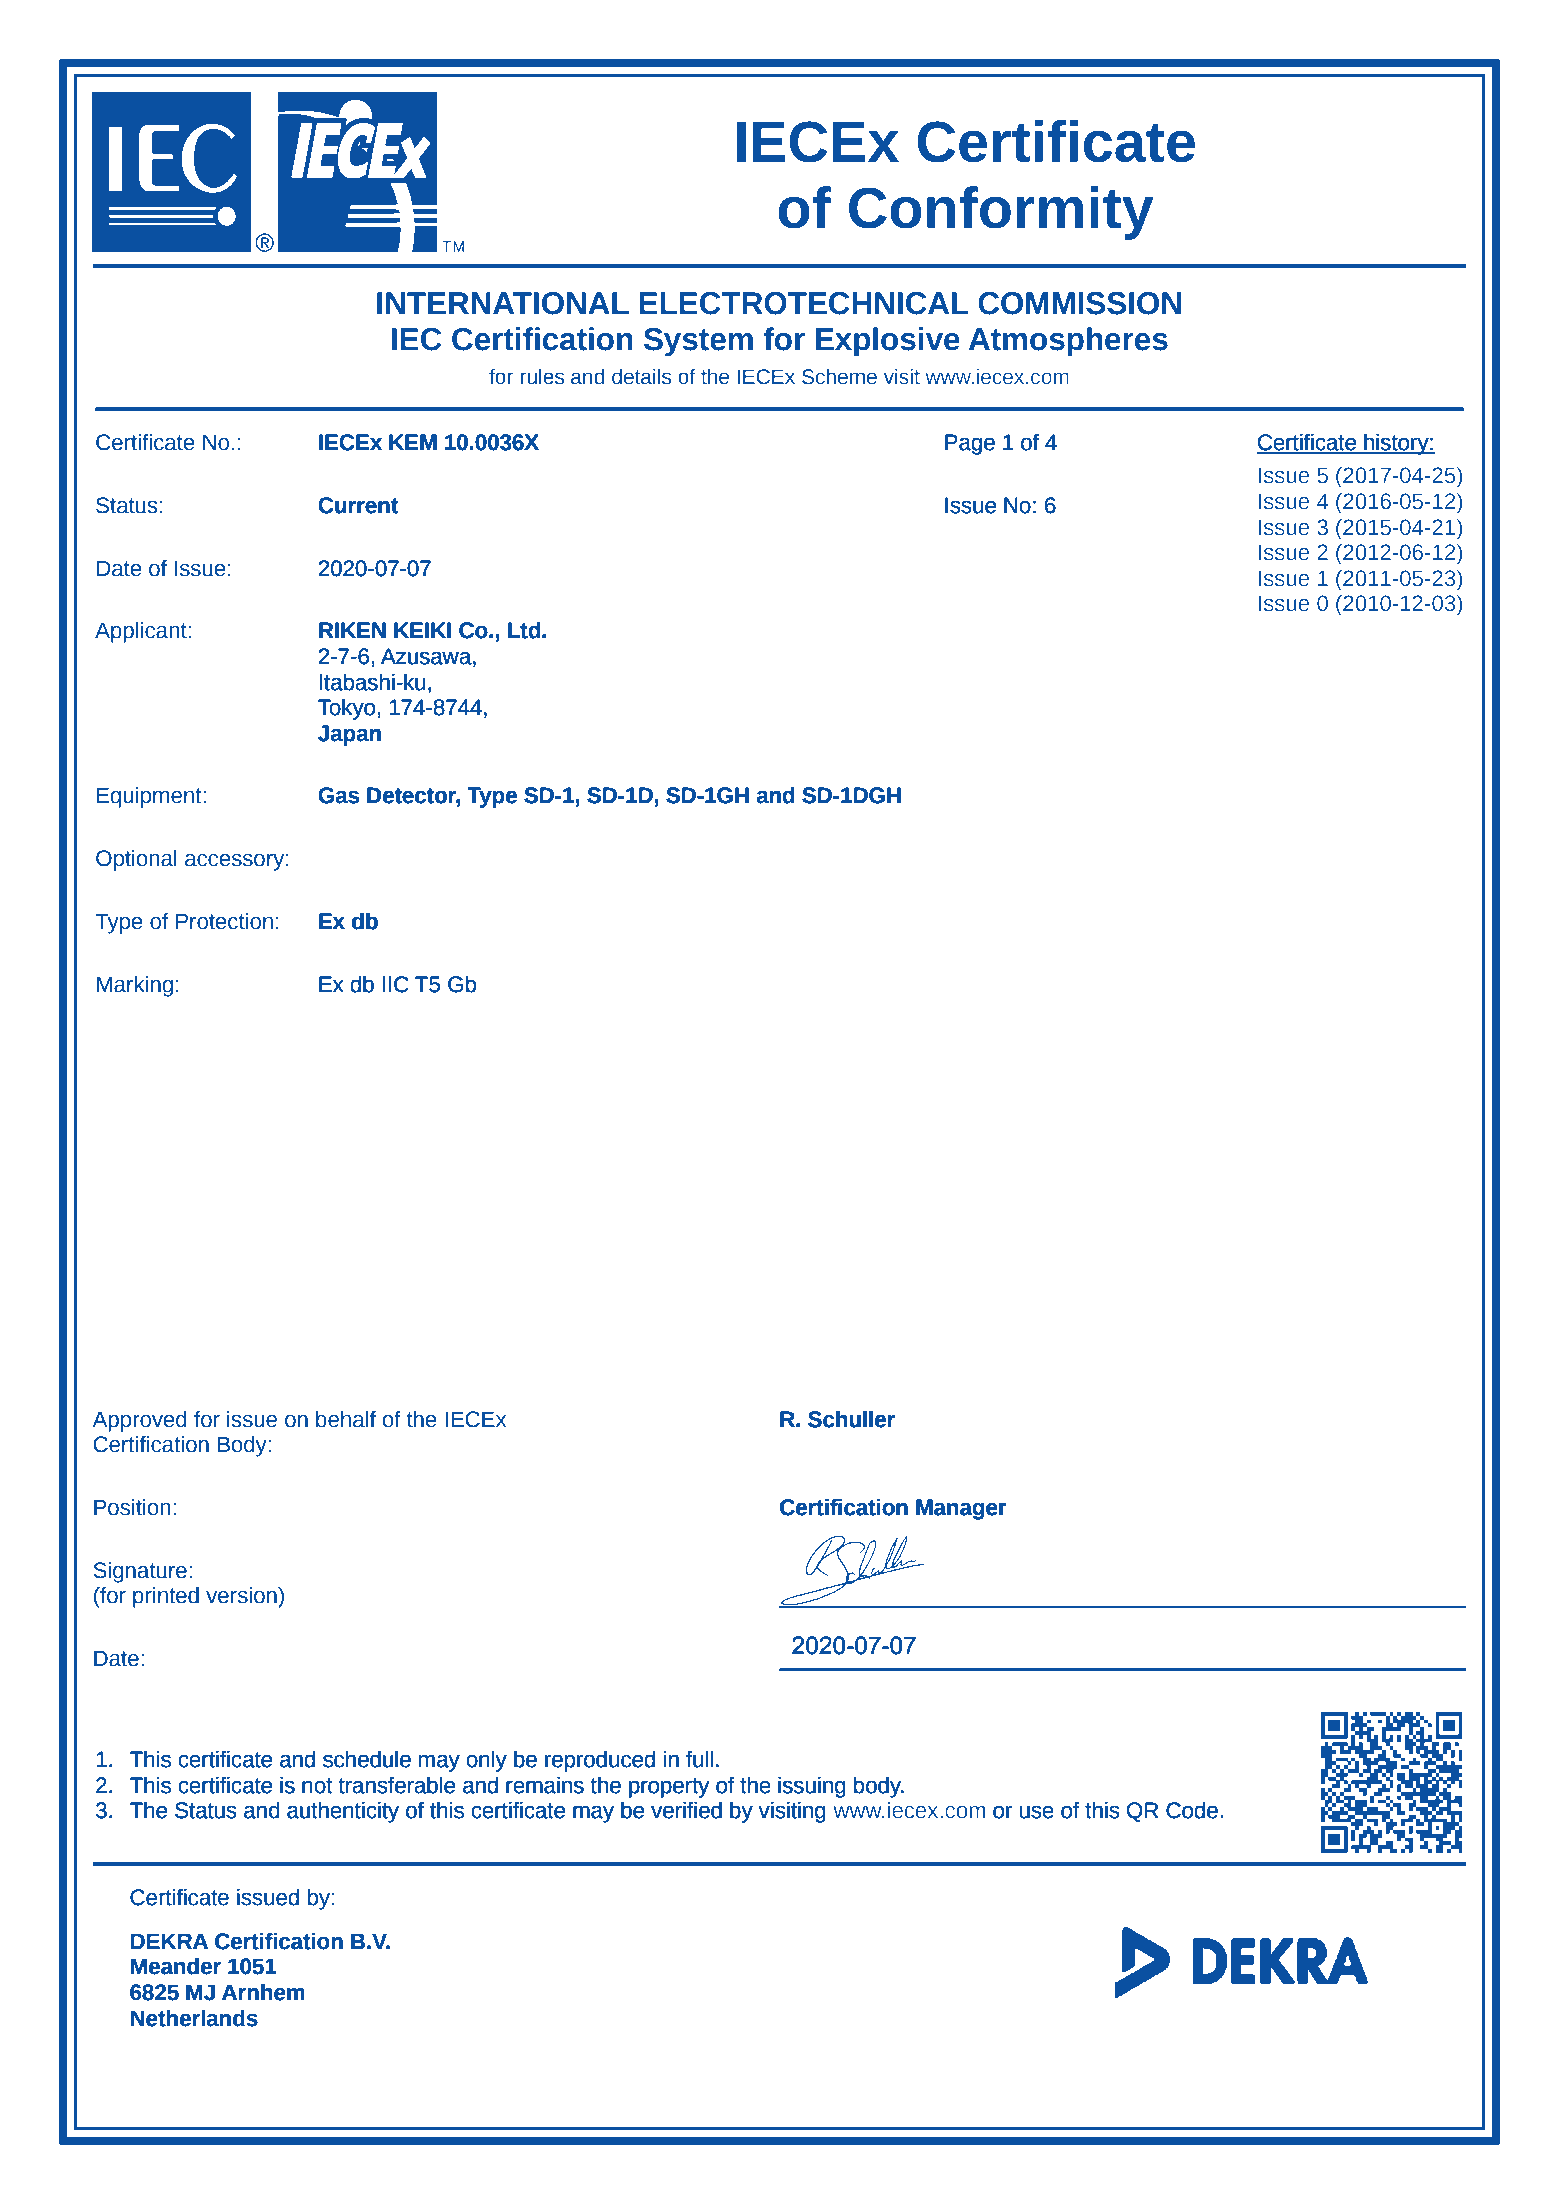 This screenshot has width=1559, height=2204. What do you see at coordinates (1037, 1812) in the screenshot?
I see `use` at bounding box center [1037, 1812].
